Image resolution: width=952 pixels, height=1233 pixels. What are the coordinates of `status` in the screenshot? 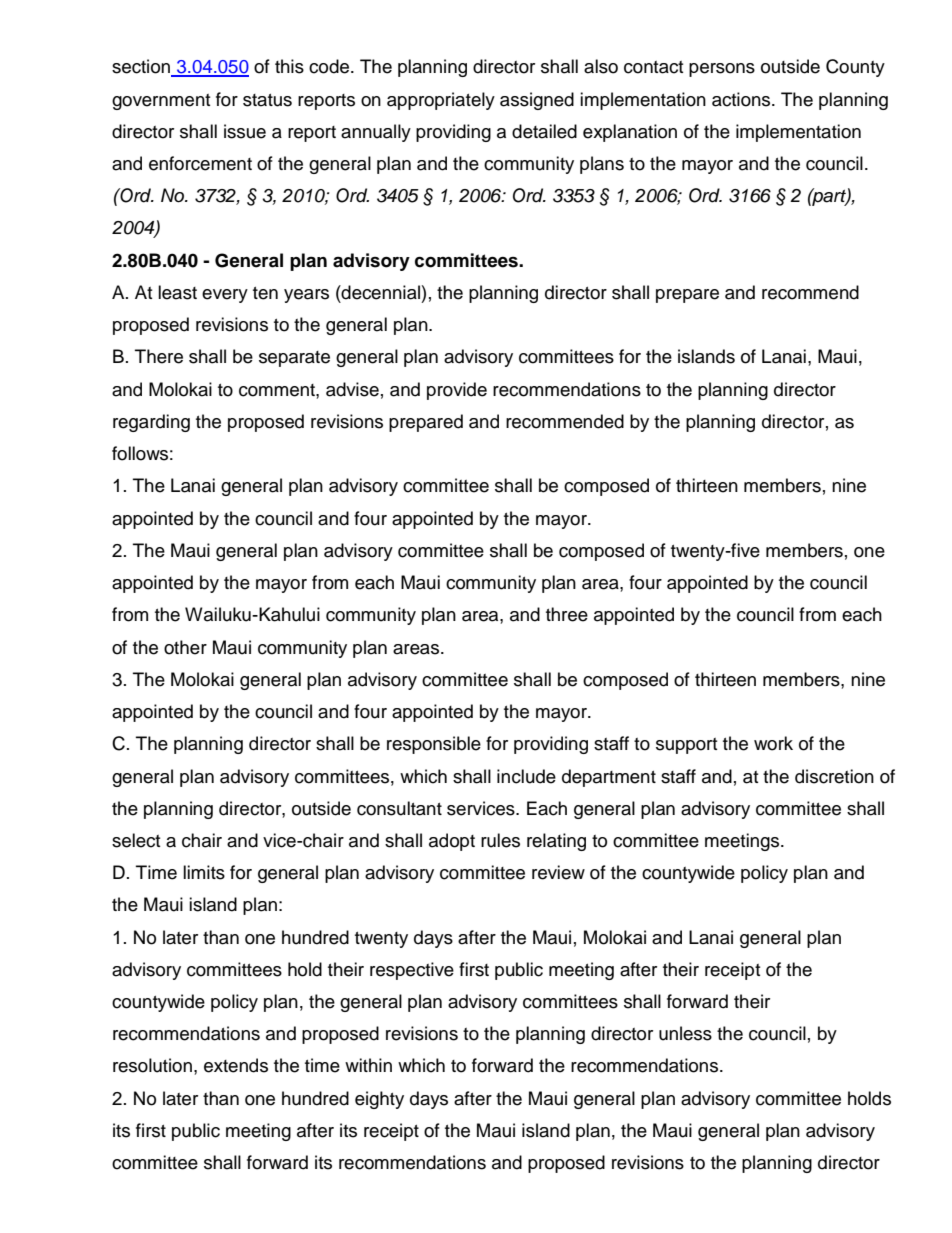 It's located at (267, 100).
